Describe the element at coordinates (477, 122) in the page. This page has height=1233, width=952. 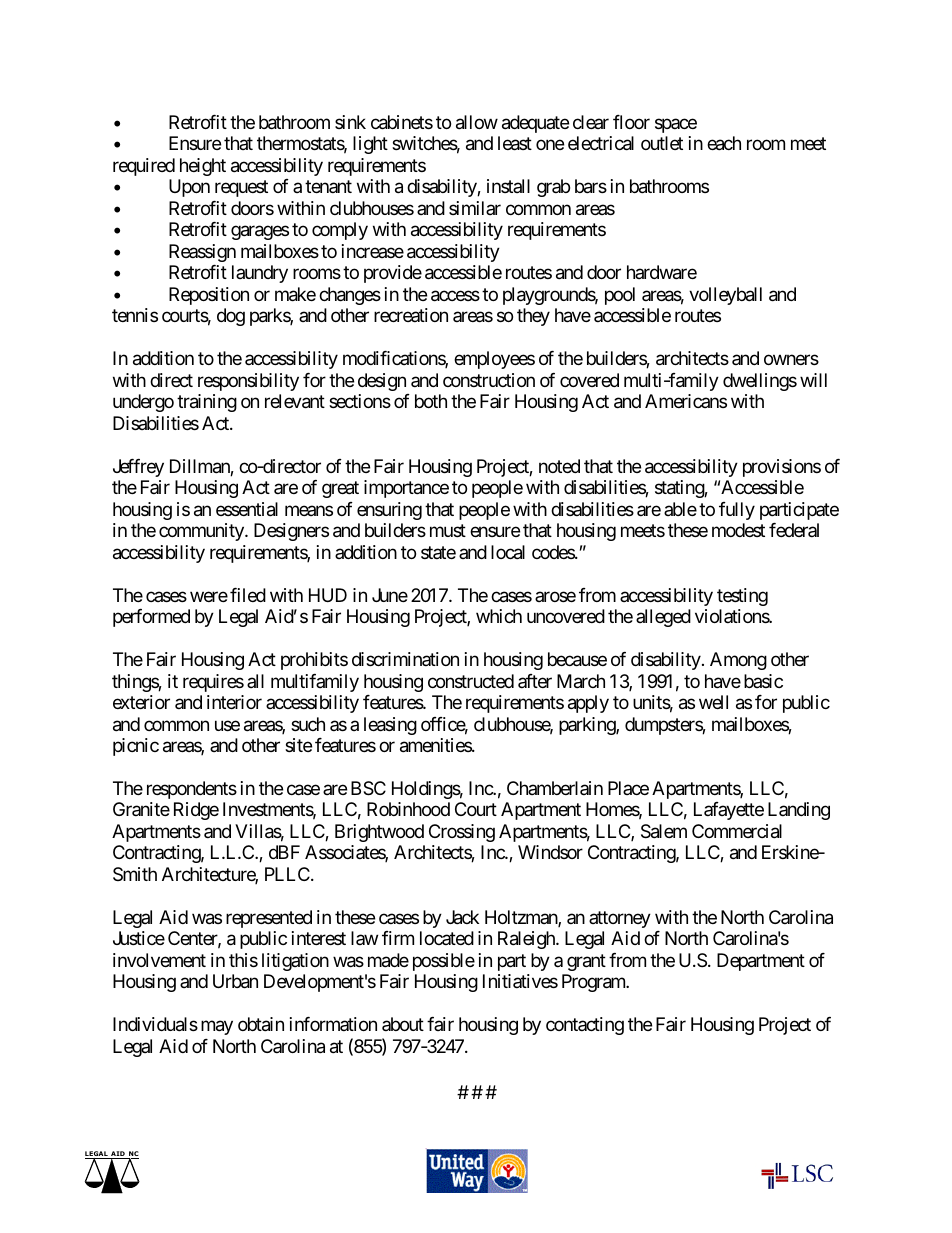
I see `allow` at that location.
